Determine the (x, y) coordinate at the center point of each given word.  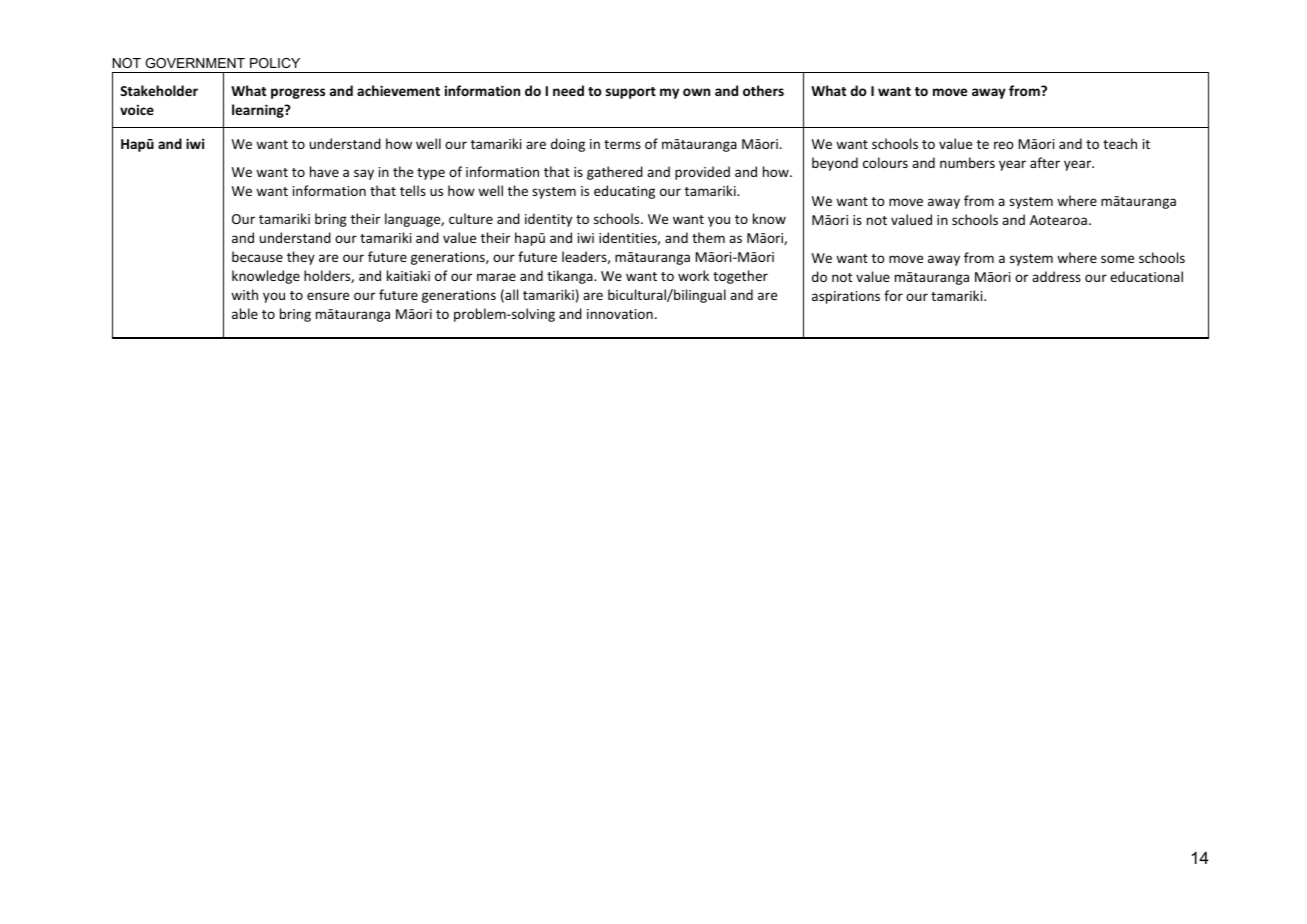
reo (1003, 145)
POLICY (275, 63)
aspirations (846, 297)
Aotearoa (1058, 220)
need (568, 90)
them (708, 237)
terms (622, 144)
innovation (620, 314)
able (245, 313)
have (324, 171)
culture (471, 218)
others (763, 90)
